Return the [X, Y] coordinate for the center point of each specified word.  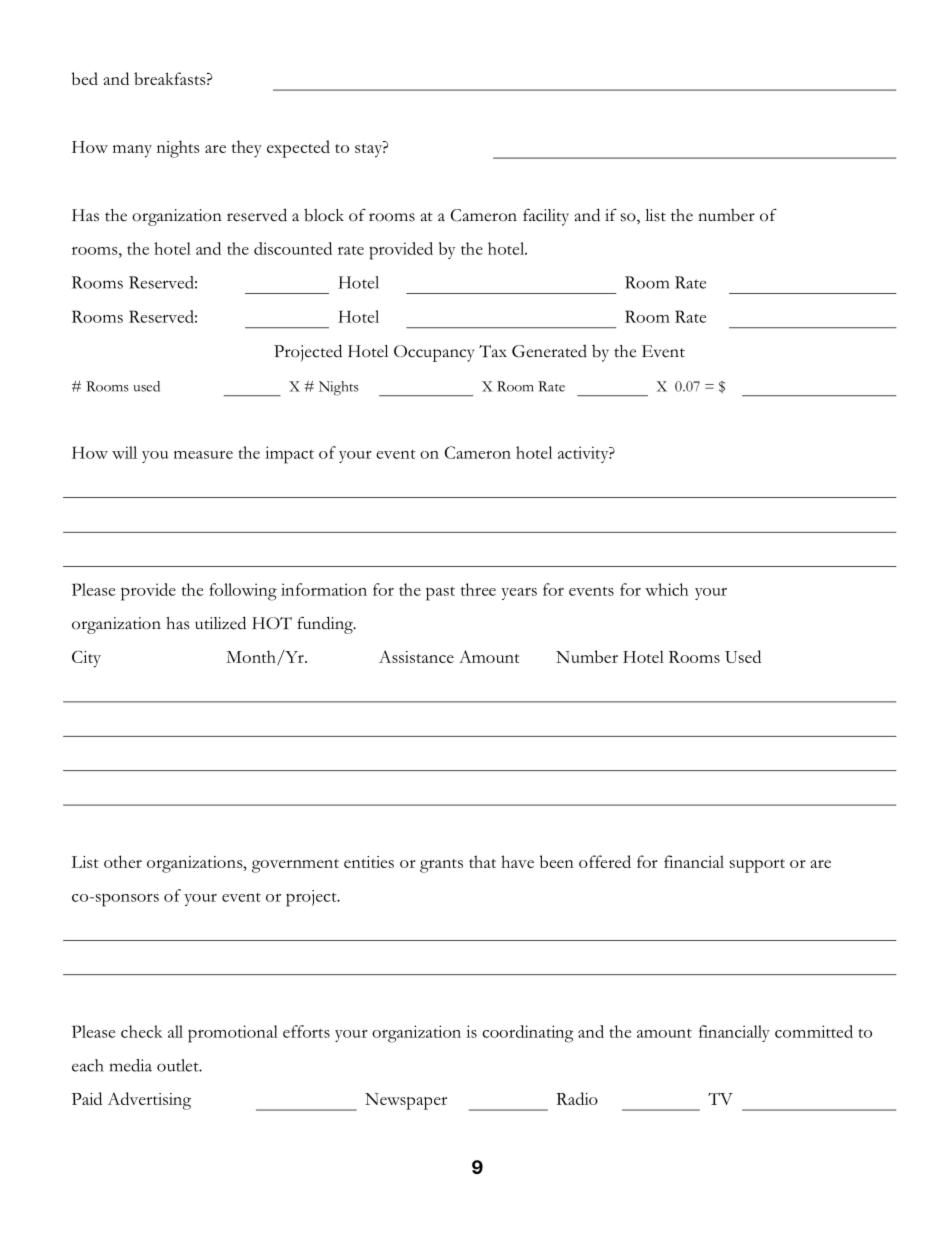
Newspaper [406, 1101]
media [131, 1065]
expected [298, 149]
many [132, 151]
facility [546, 217]
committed [814, 1031]
